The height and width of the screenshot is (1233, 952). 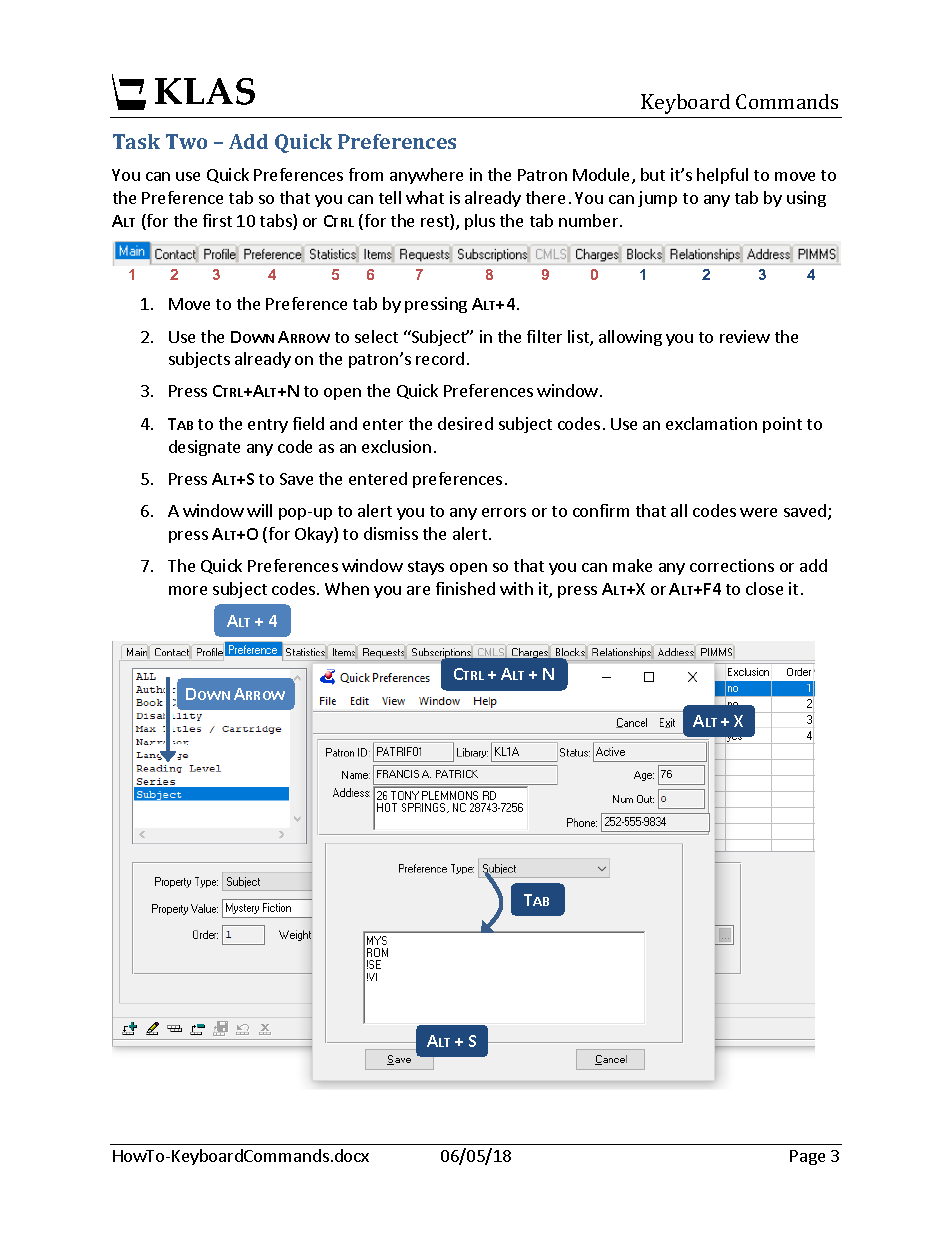 What do you see at coordinates (426, 176) in the screenshot?
I see `anywhere` at bounding box center [426, 176].
